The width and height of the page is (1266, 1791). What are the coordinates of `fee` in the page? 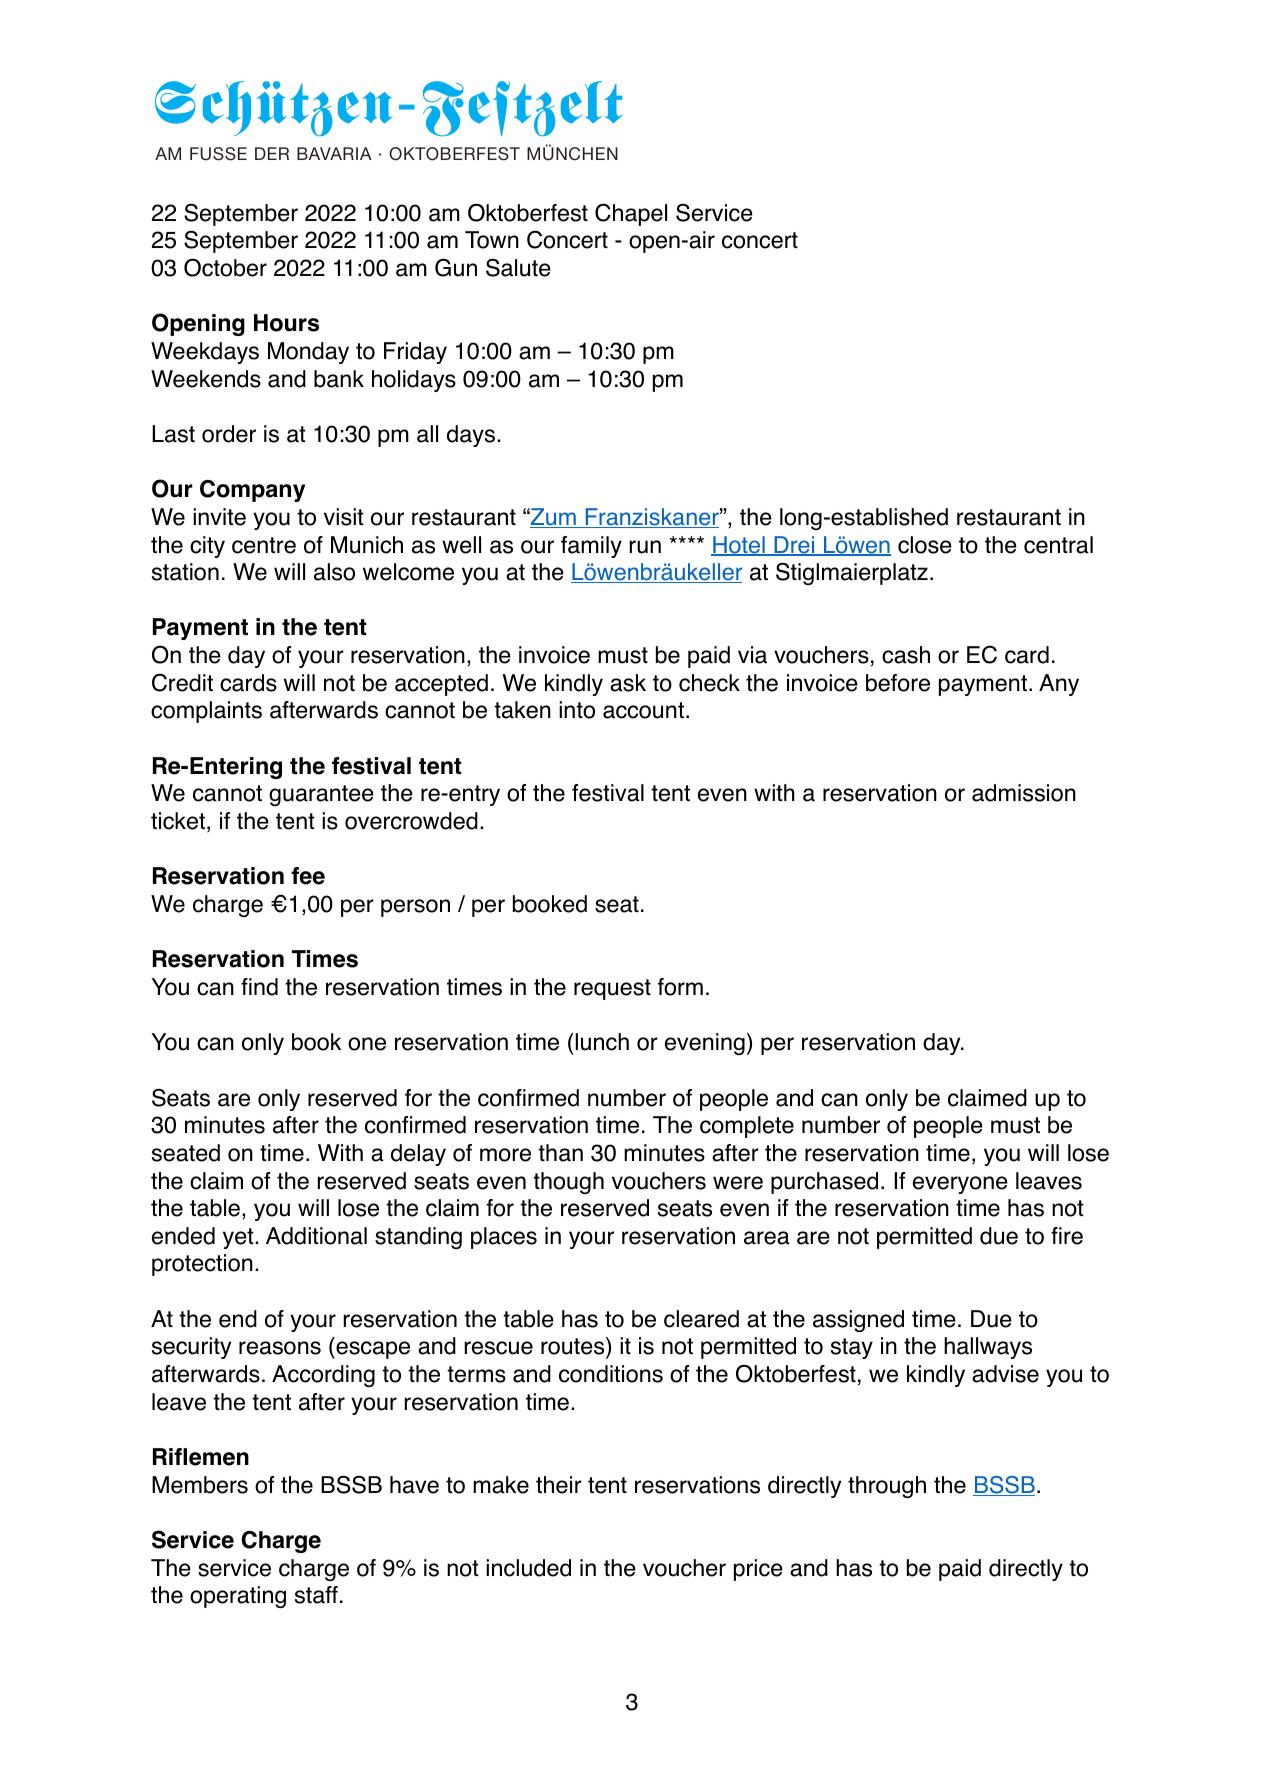 It's located at (308, 876).
